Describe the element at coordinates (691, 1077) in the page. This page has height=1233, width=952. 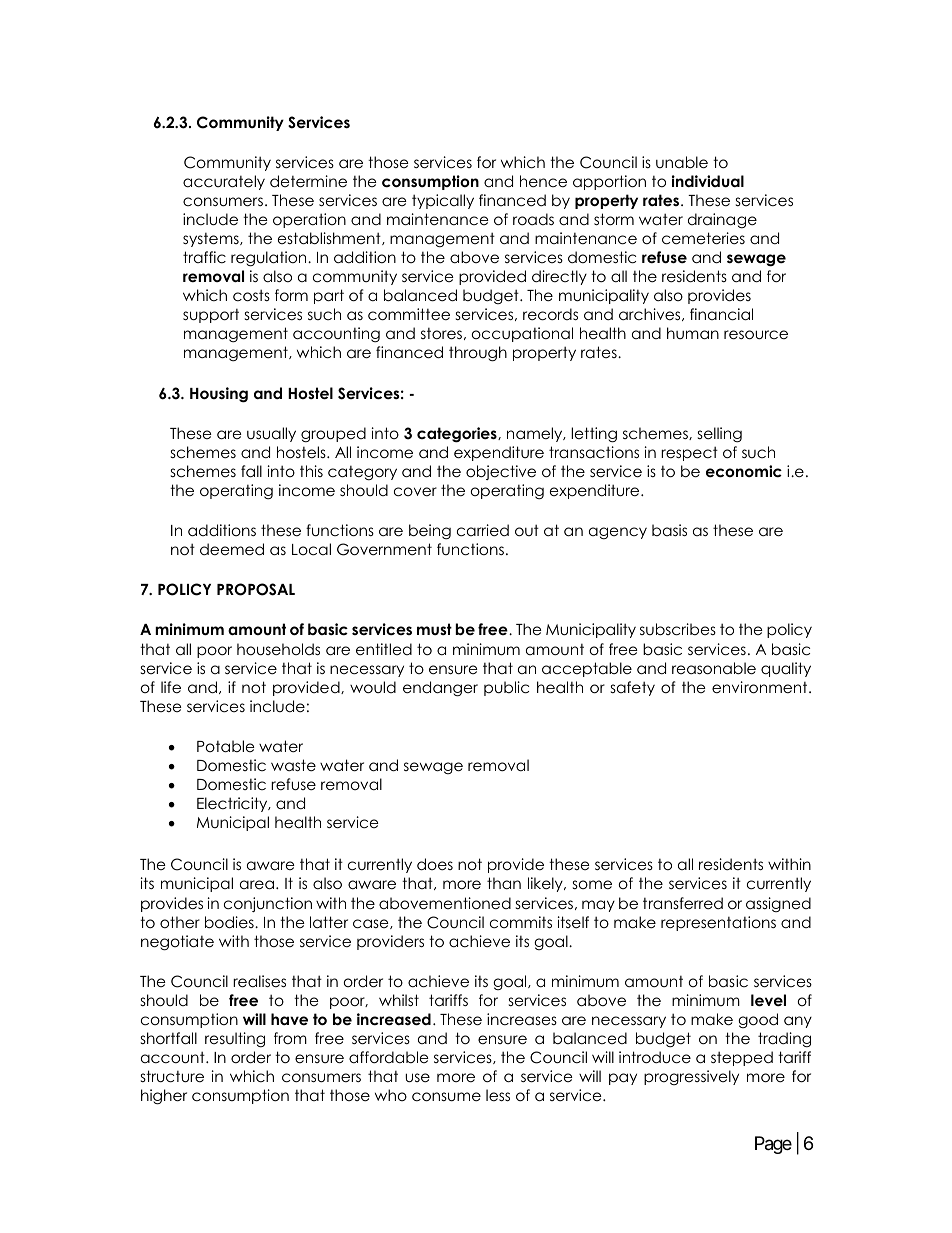
I see `progressively` at that location.
